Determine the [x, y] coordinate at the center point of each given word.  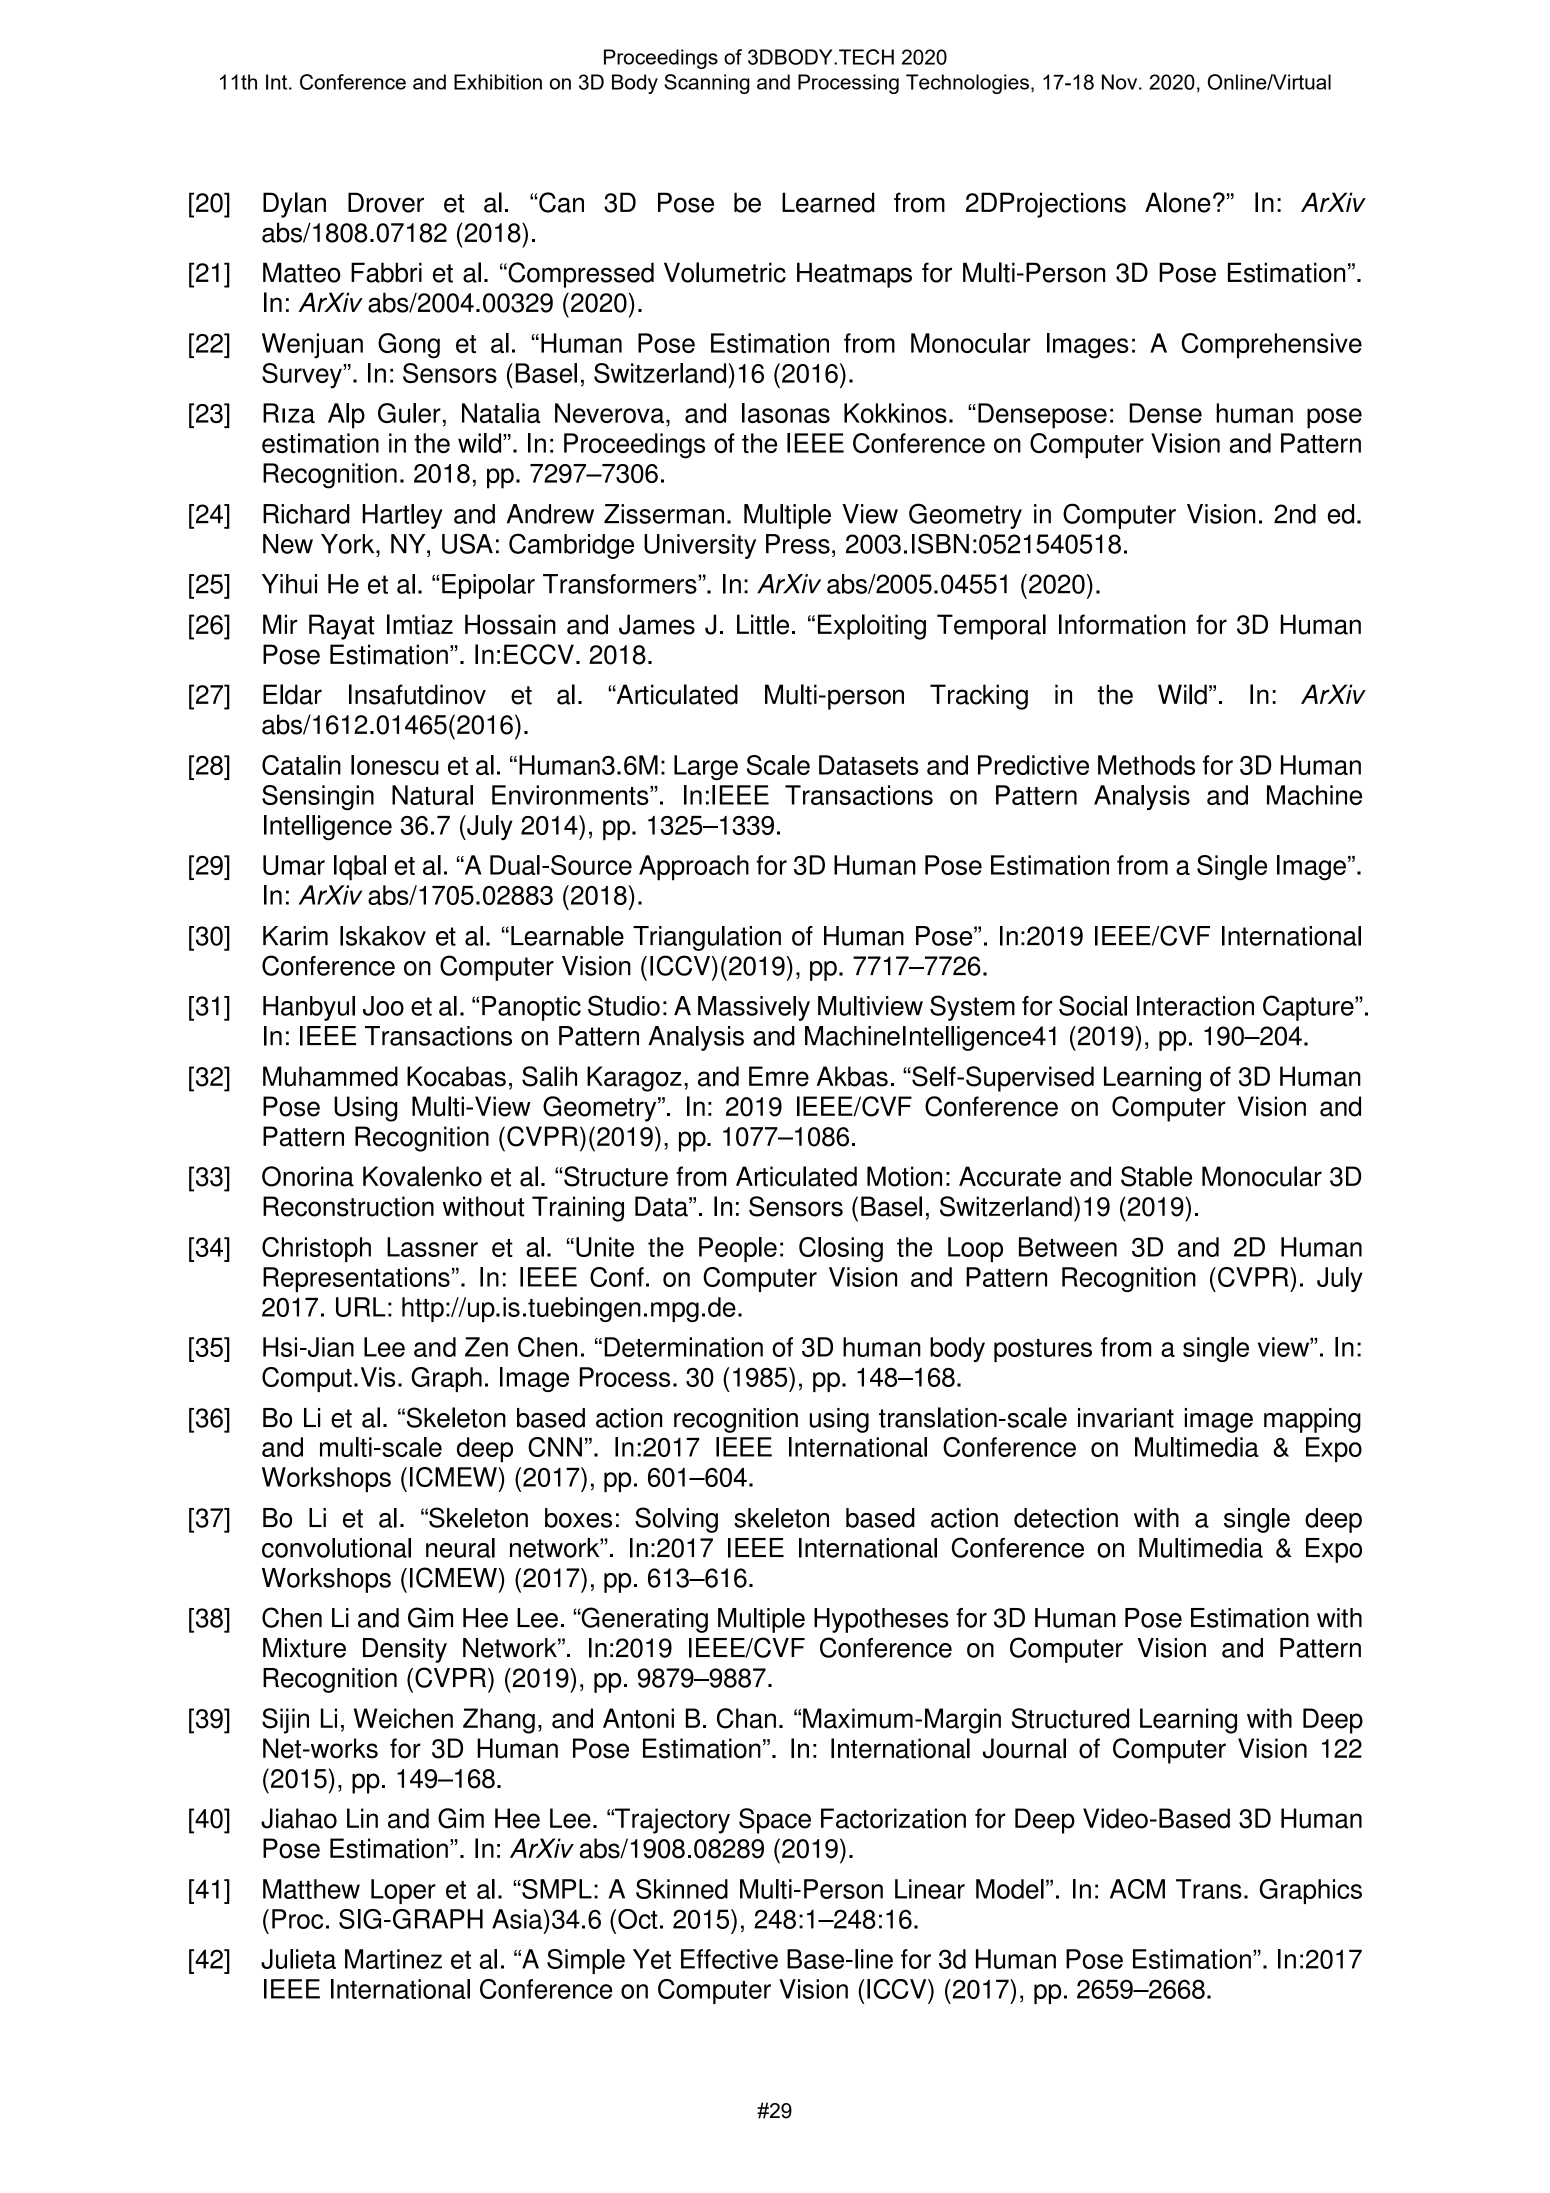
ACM [1137, 1889]
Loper [403, 1891]
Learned [828, 202]
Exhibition [498, 82]
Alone [1178, 202]
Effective [729, 1959]
